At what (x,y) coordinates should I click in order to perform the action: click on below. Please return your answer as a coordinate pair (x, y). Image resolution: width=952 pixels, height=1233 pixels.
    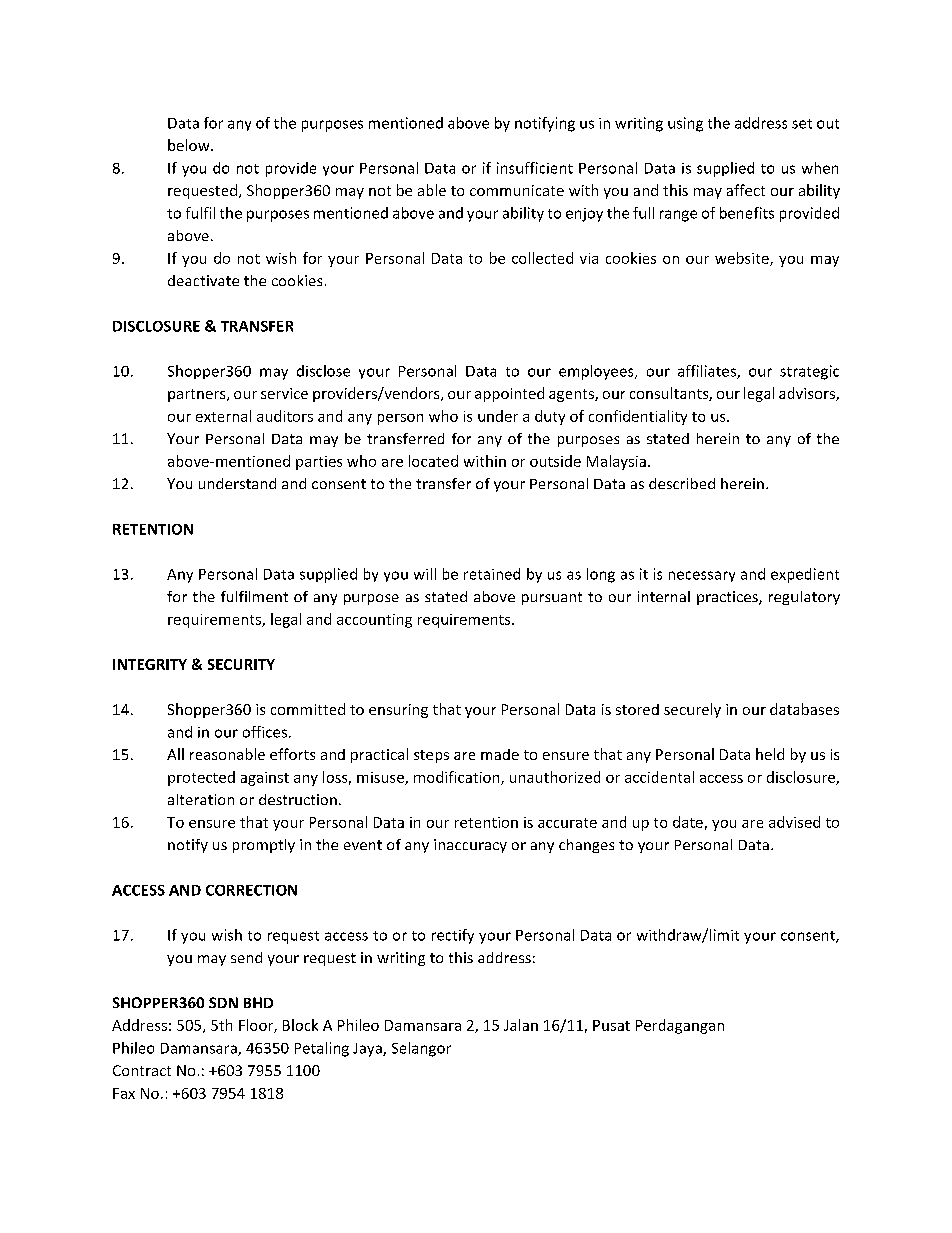
    Looking at the image, I should click on (190, 145).
